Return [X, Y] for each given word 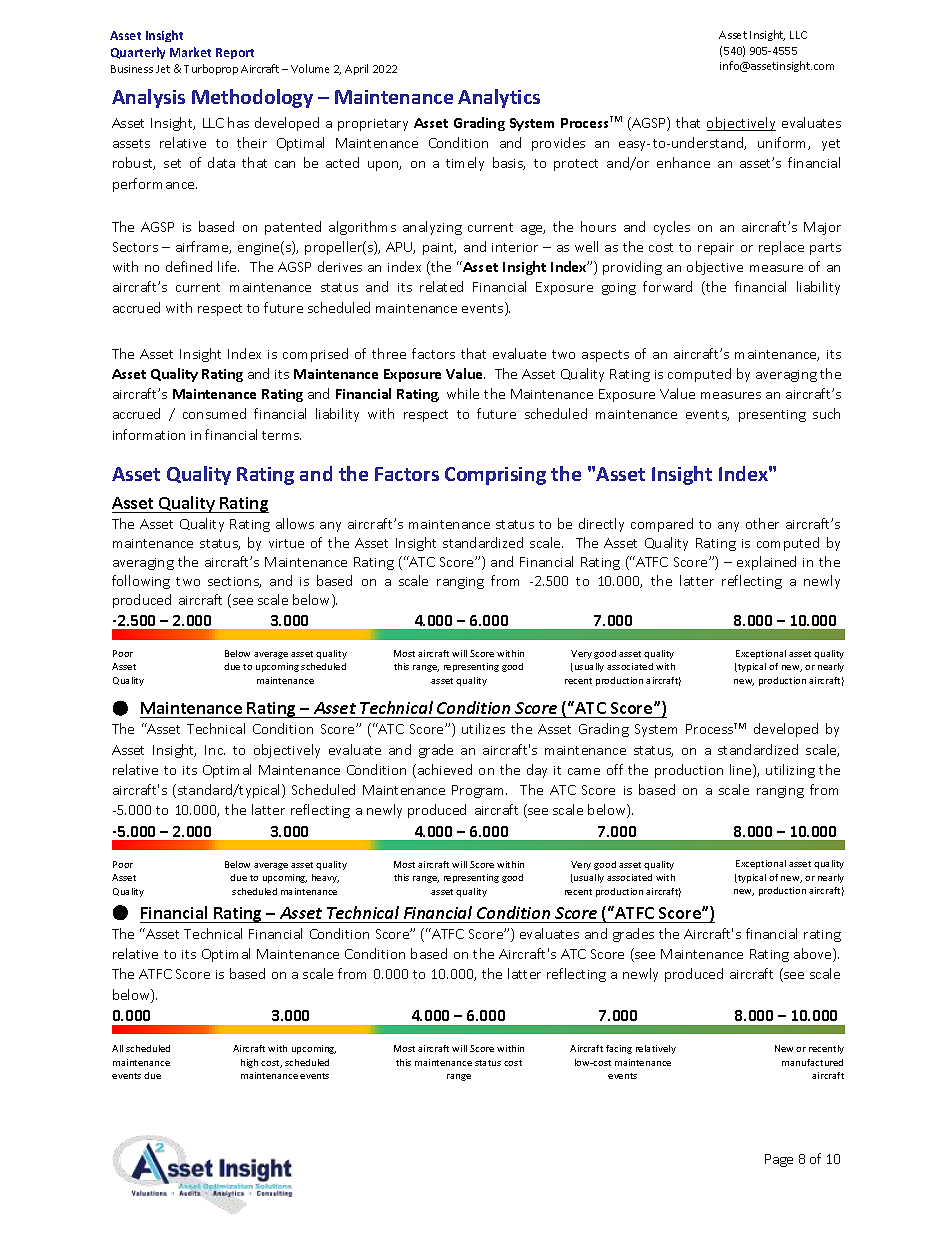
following [141, 582]
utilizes [483, 728]
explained [766, 563]
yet [831, 145]
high [249, 1063]
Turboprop [211, 69]
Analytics [499, 98]
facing [619, 1049]
